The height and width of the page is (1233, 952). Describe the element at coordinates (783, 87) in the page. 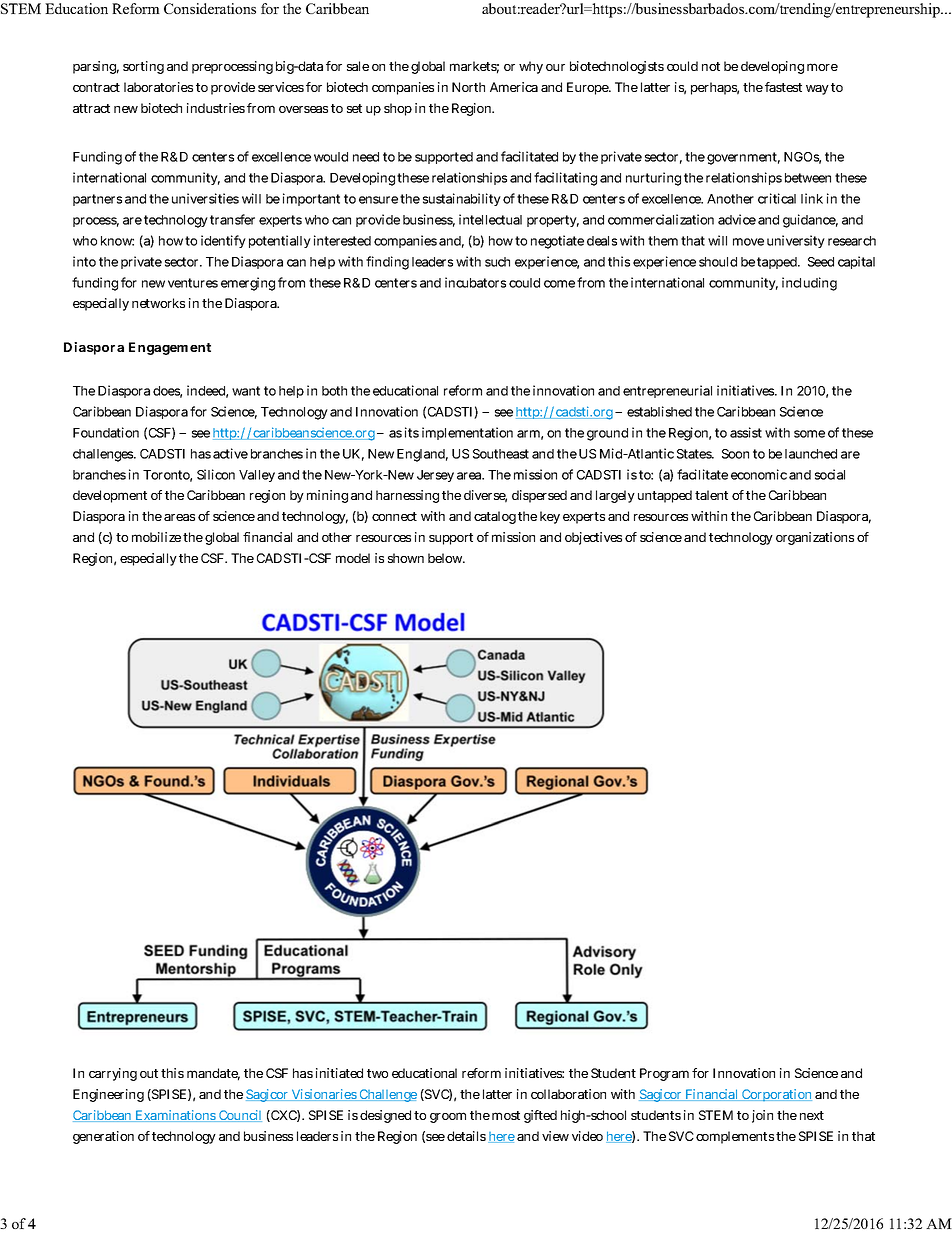

I see `fastest` at that location.
